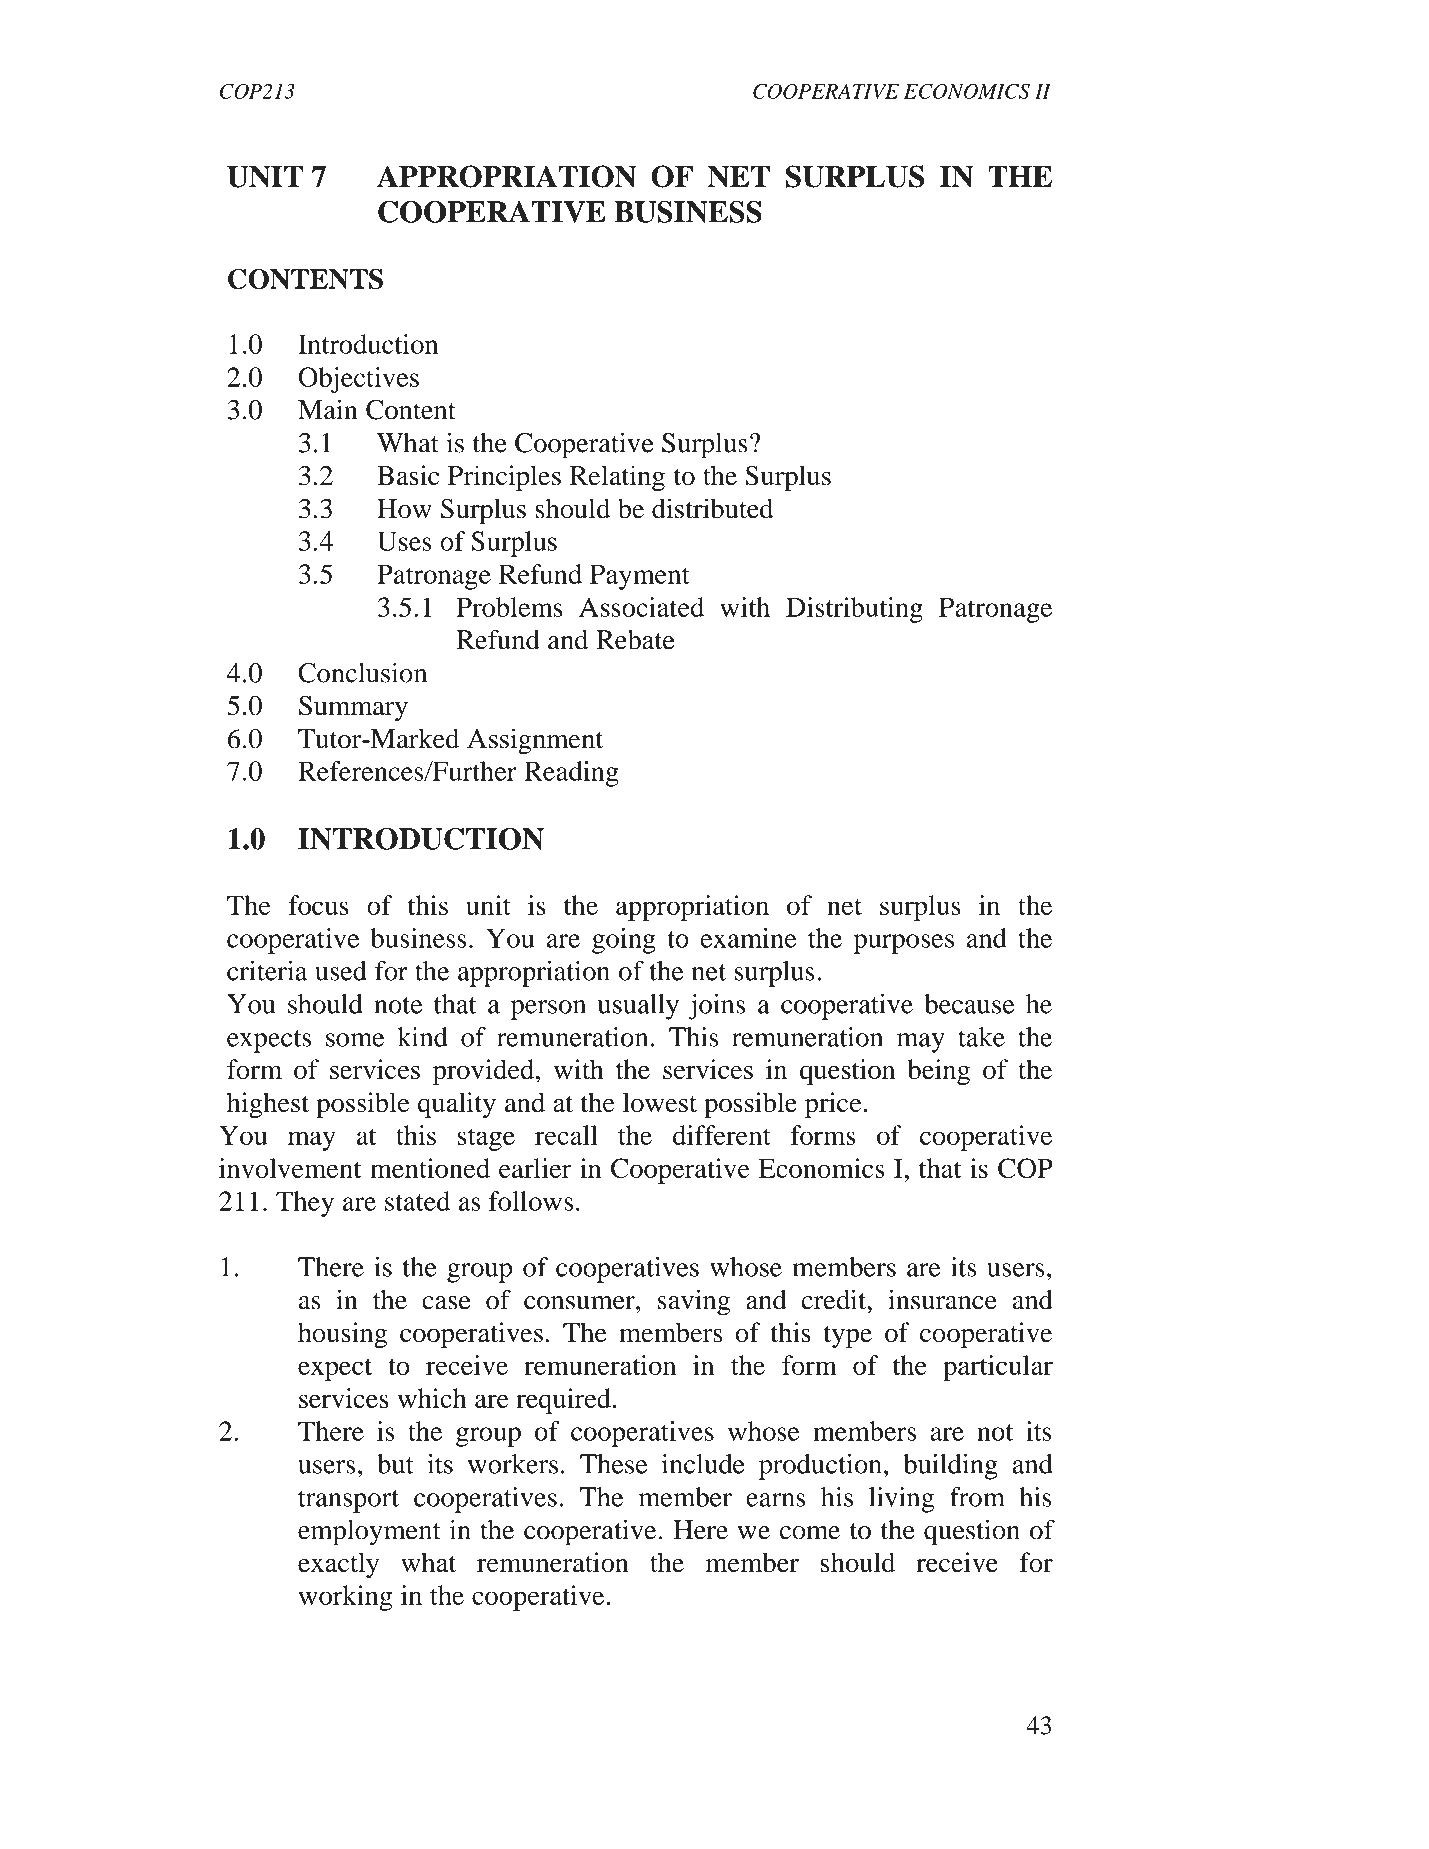 The height and width of the document is (1849, 1429). I want to click on purposes, so click(903, 944).
